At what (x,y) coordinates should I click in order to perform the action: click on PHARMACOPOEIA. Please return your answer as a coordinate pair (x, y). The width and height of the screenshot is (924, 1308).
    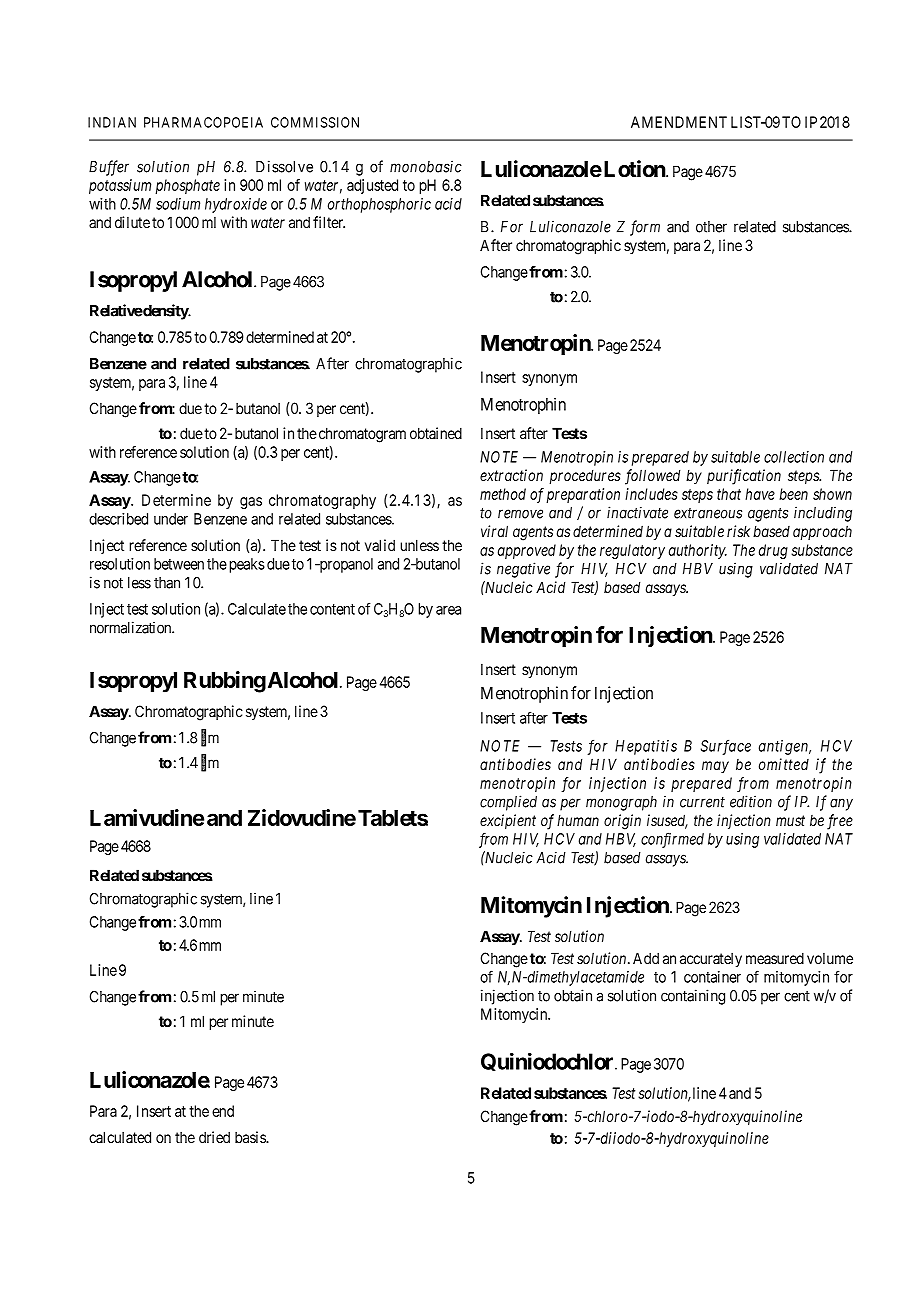
    Looking at the image, I should click on (203, 122).
